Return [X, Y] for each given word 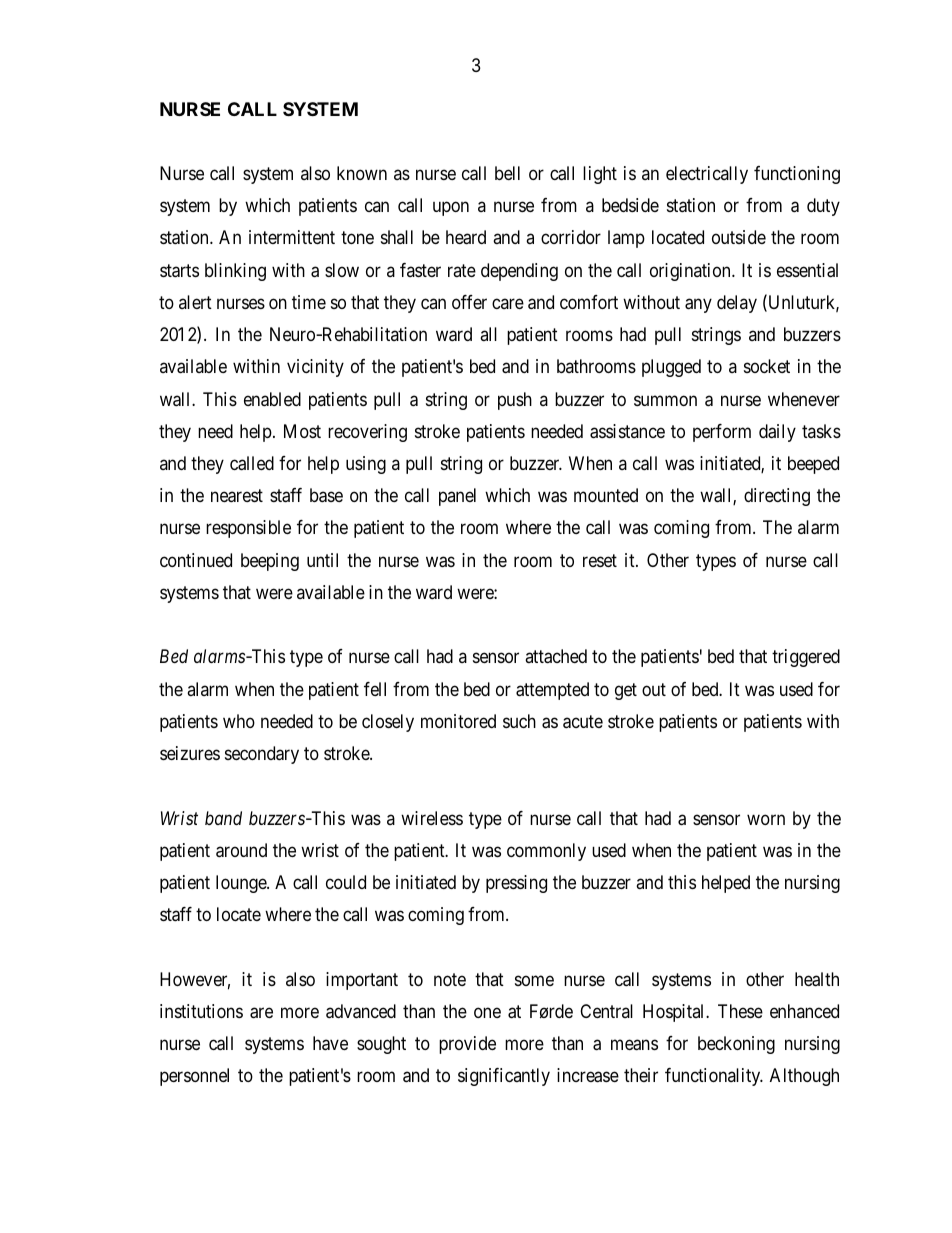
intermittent [292, 237]
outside [739, 237]
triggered [806, 658]
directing [777, 497]
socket [767, 366]
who [239, 721]
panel [457, 497]
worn [766, 819]
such [519, 721]
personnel [194, 1077]
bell [507, 173]
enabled [272, 399]
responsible [248, 529]
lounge [242, 884]
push [515, 401]
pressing [516, 884]
